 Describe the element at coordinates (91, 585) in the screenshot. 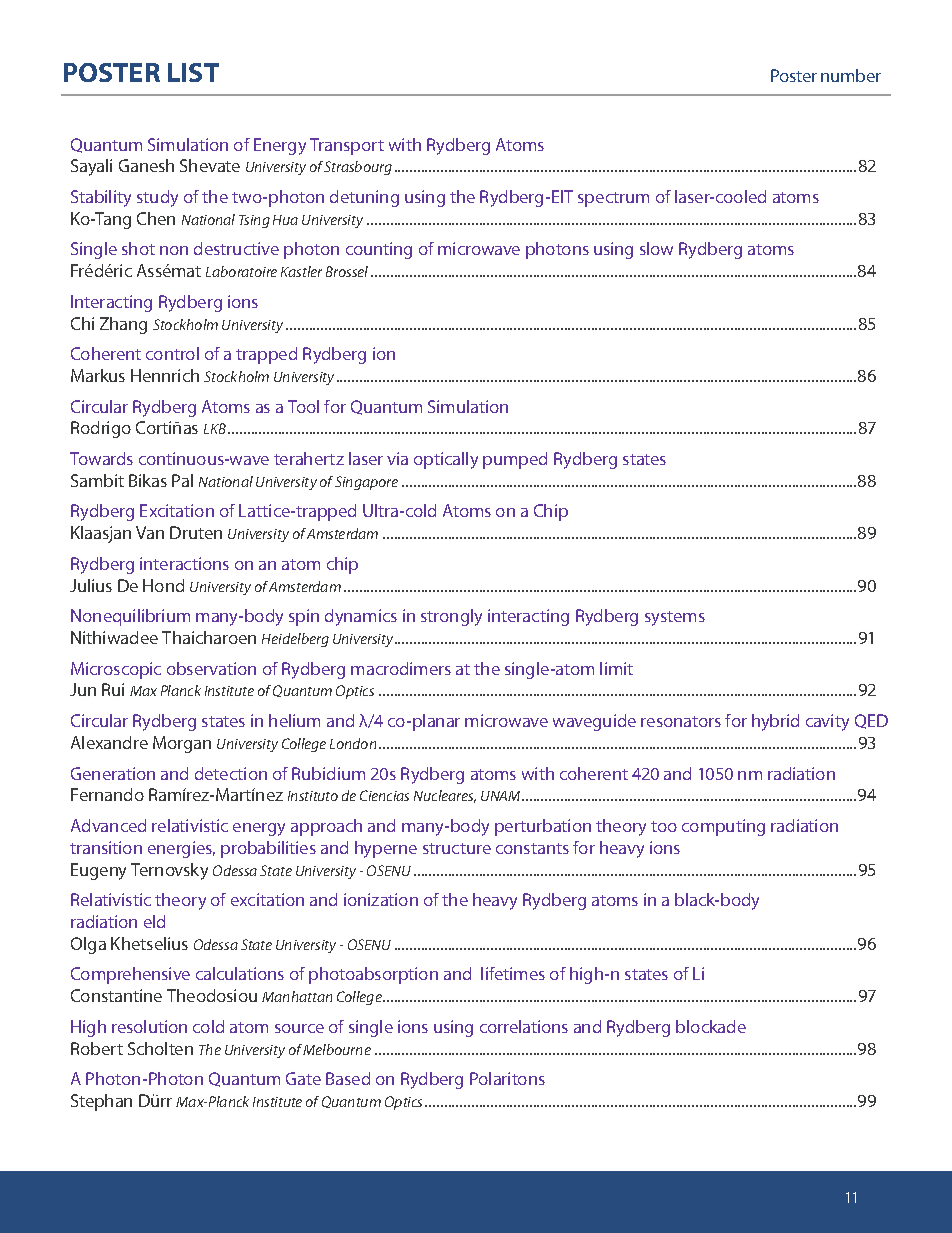

I see `Julius` at that location.
